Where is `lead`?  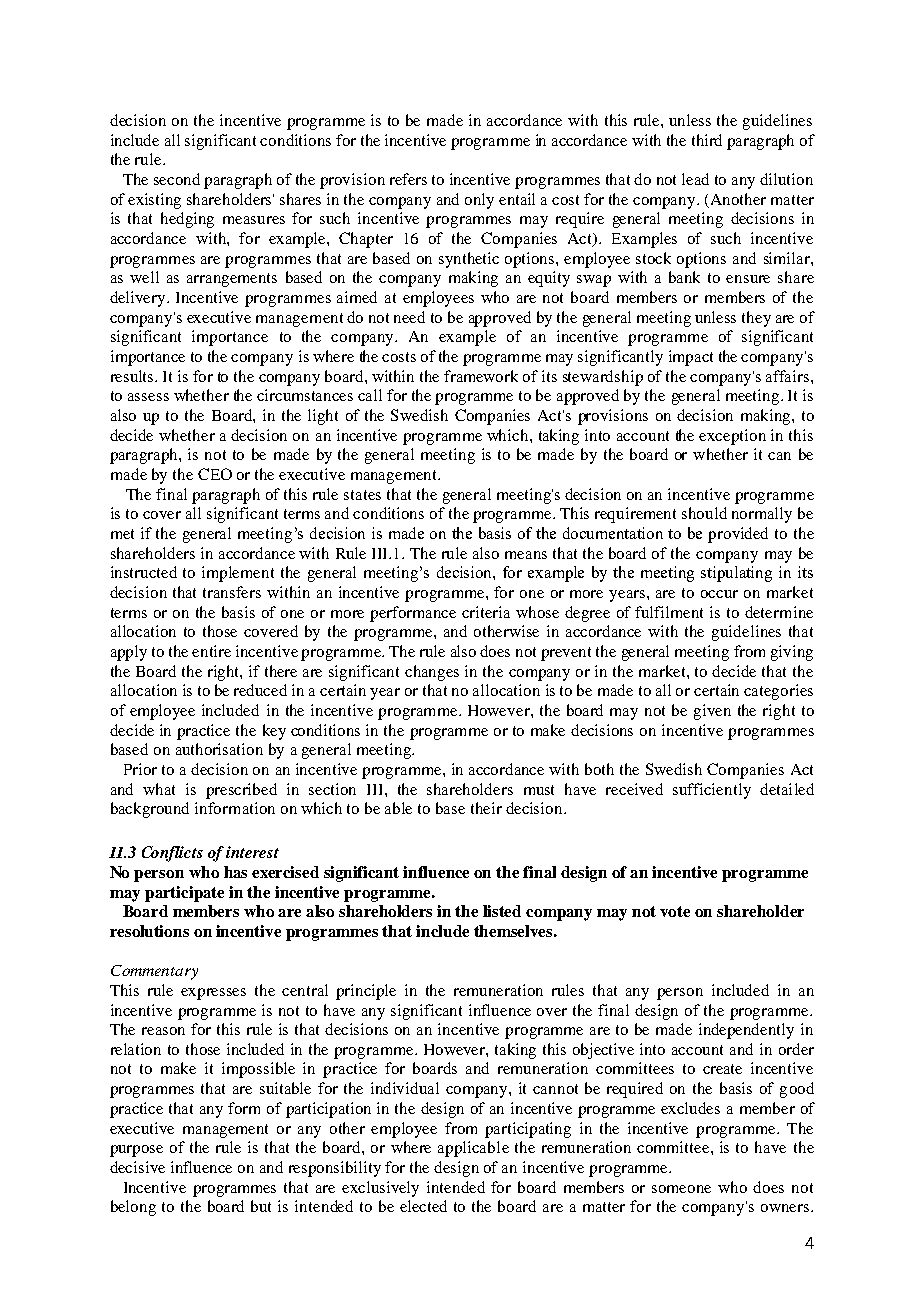
lead is located at coordinates (695, 179).
